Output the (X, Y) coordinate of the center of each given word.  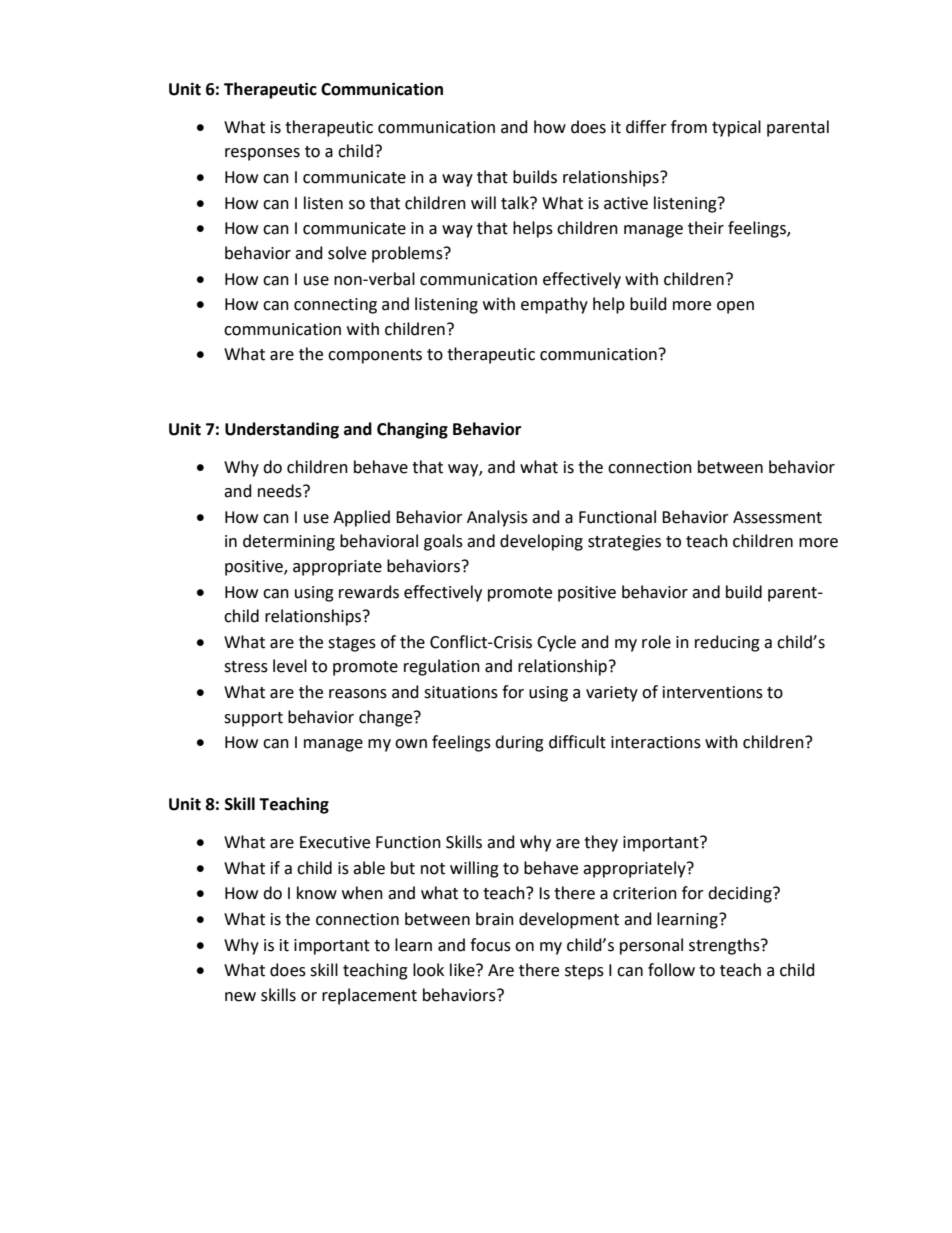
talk (516, 203)
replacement (369, 996)
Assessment (777, 517)
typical (736, 128)
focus (490, 945)
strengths (725, 946)
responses (262, 154)
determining (289, 542)
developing (541, 542)
